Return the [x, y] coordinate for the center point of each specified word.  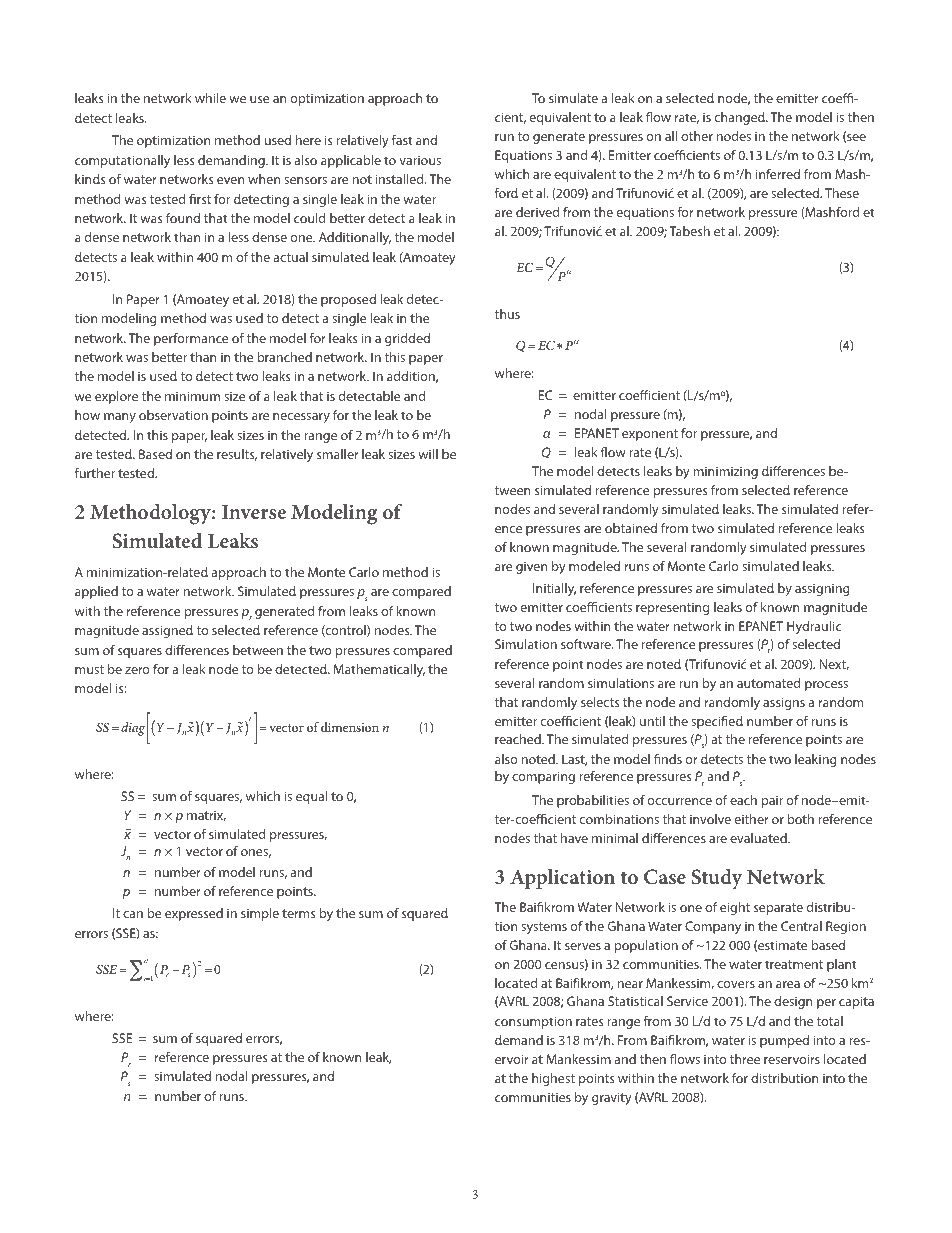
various [420, 160]
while [210, 98]
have [574, 838]
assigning [822, 589]
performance [191, 339]
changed [741, 118]
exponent [650, 435]
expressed [194, 914]
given [531, 567]
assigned [167, 631]
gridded [407, 339]
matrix [206, 816]
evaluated [759, 838]
